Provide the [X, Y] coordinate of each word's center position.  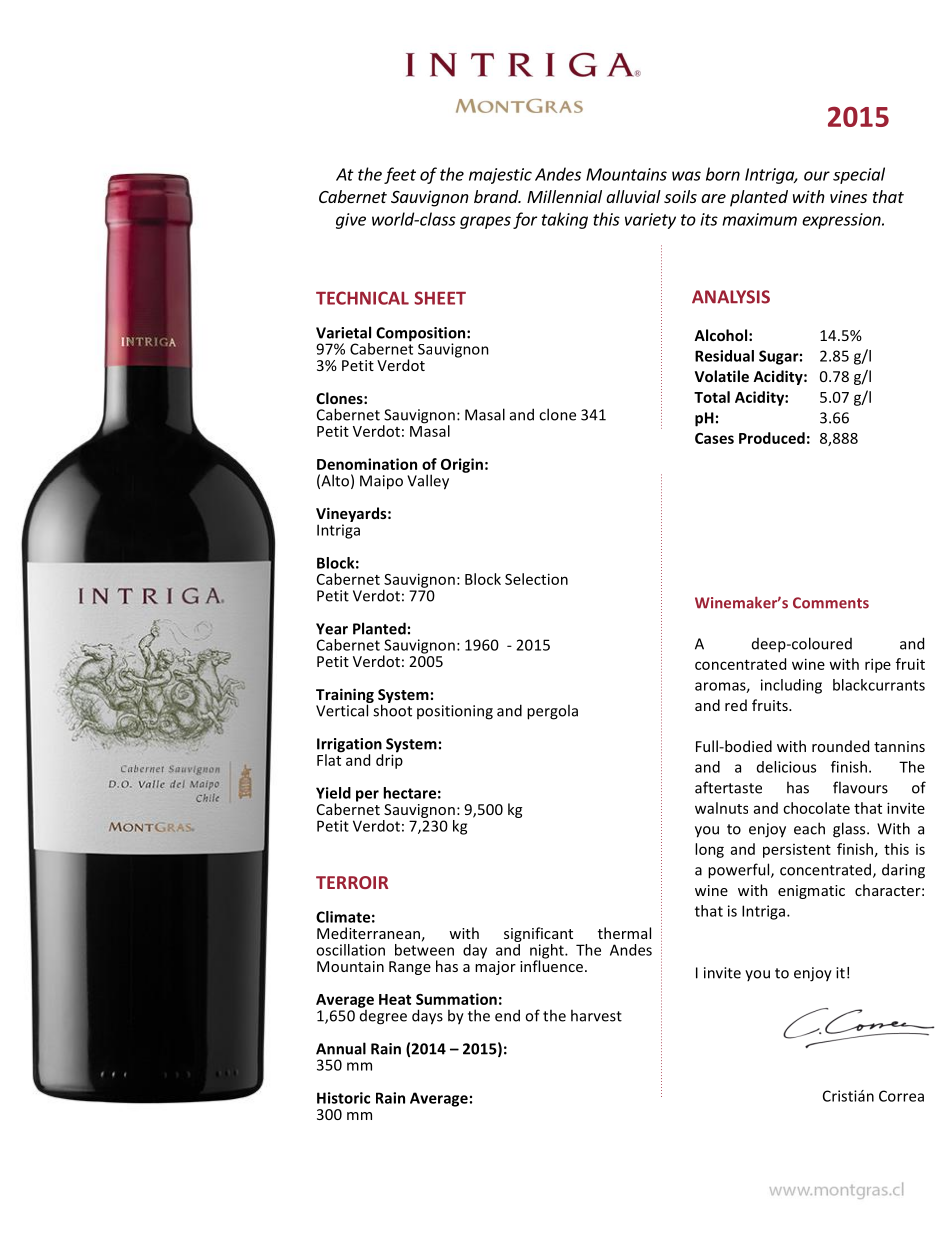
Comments [831, 603]
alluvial [633, 196]
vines [848, 196]
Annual [341, 1048]
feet [400, 175]
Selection [536, 579]
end [507, 1015]
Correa [901, 1096]
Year [332, 629]
